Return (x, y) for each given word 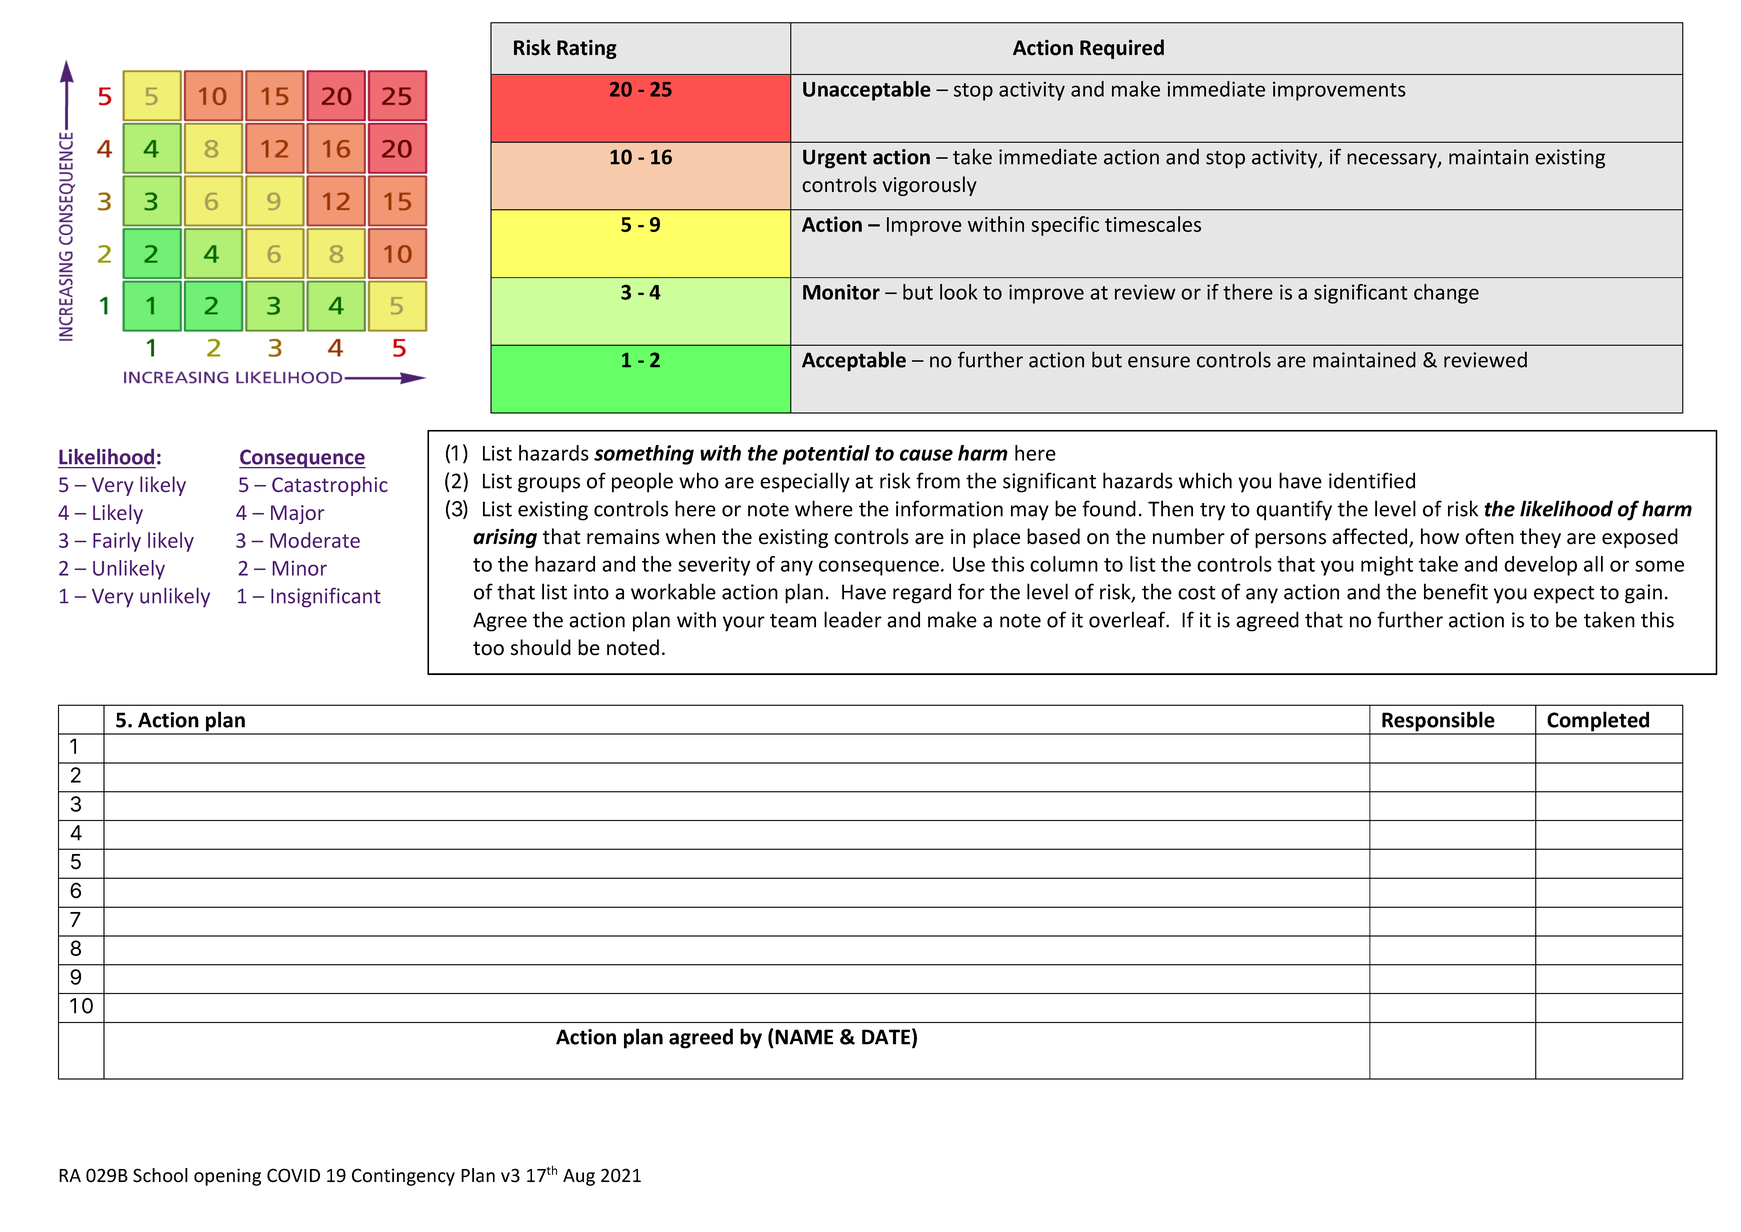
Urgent (835, 159)
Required (1122, 49)
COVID (293, 1175)
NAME (804, 1037)
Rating (587, 49)
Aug (579, 1177)
